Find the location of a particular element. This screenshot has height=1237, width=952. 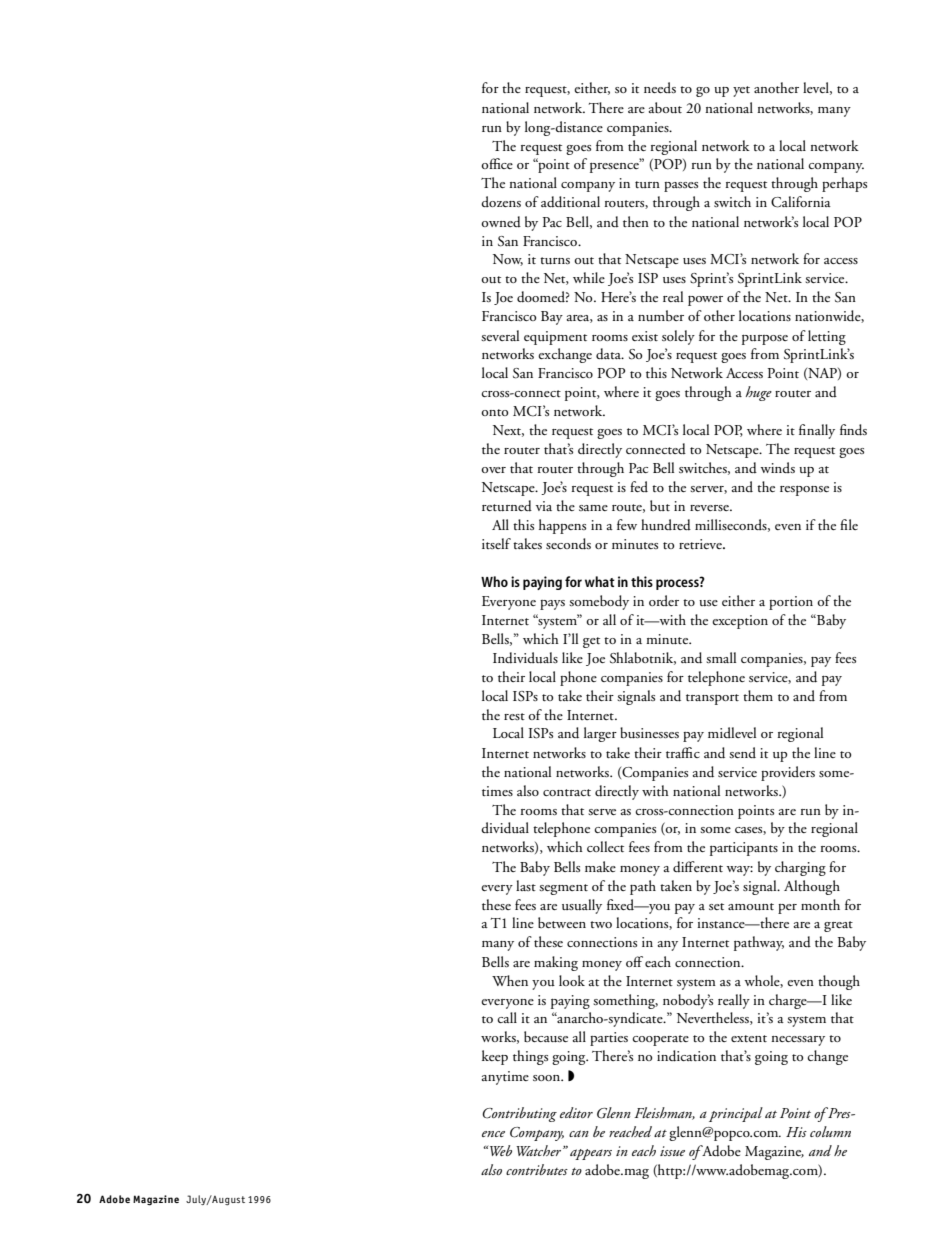

perhaps is located at coordinates (844, 184).
